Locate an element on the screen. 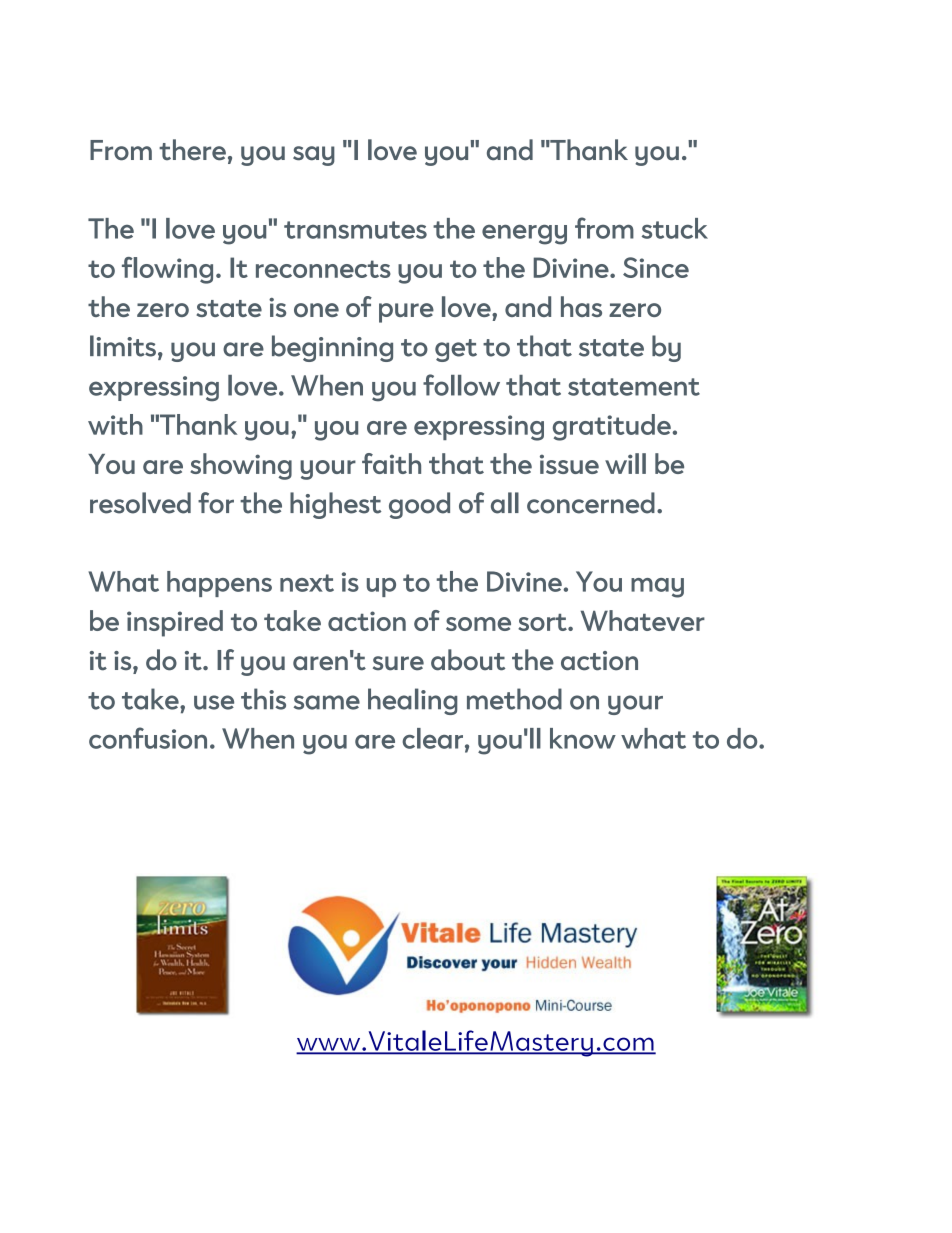  stuck is located at coordinates (675, 228).
